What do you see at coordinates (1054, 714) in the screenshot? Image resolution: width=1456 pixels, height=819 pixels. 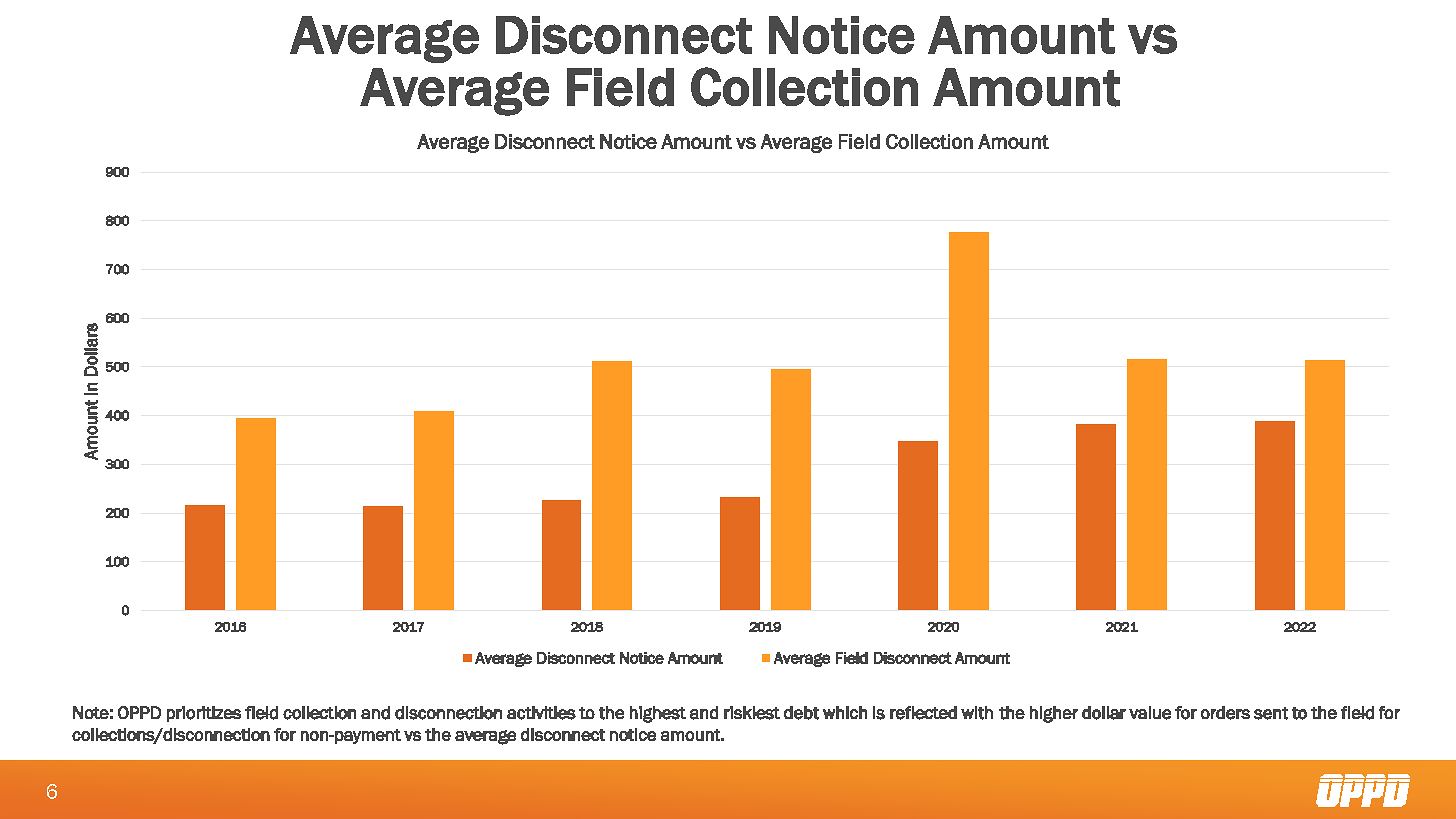 I see `higher` at bounding box center [1054, 714].
